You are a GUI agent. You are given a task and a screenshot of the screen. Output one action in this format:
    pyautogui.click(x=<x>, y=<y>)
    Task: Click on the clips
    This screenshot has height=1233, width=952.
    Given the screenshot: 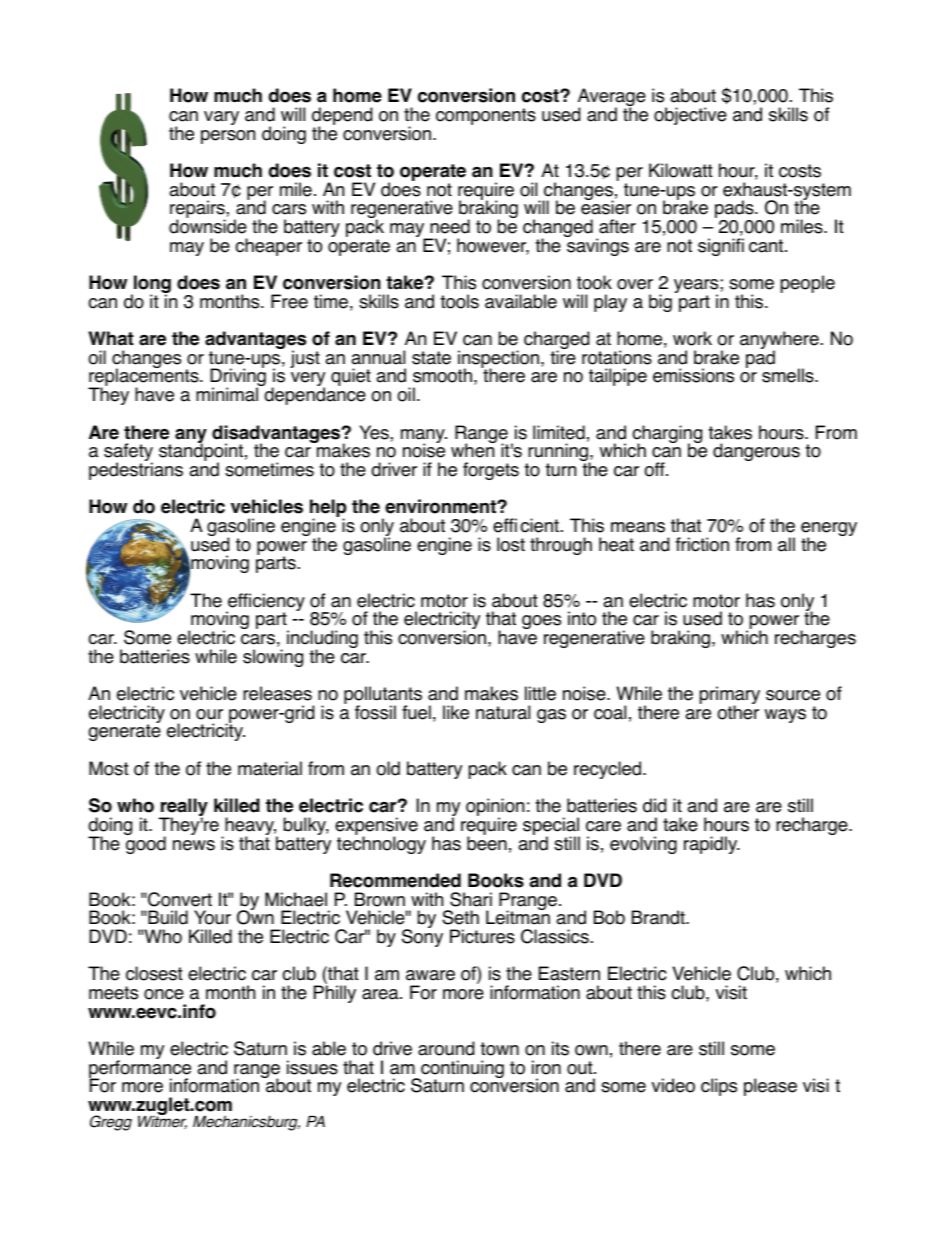 What is the action you would take?
    pyautogui.click(x=719, y=1087)
